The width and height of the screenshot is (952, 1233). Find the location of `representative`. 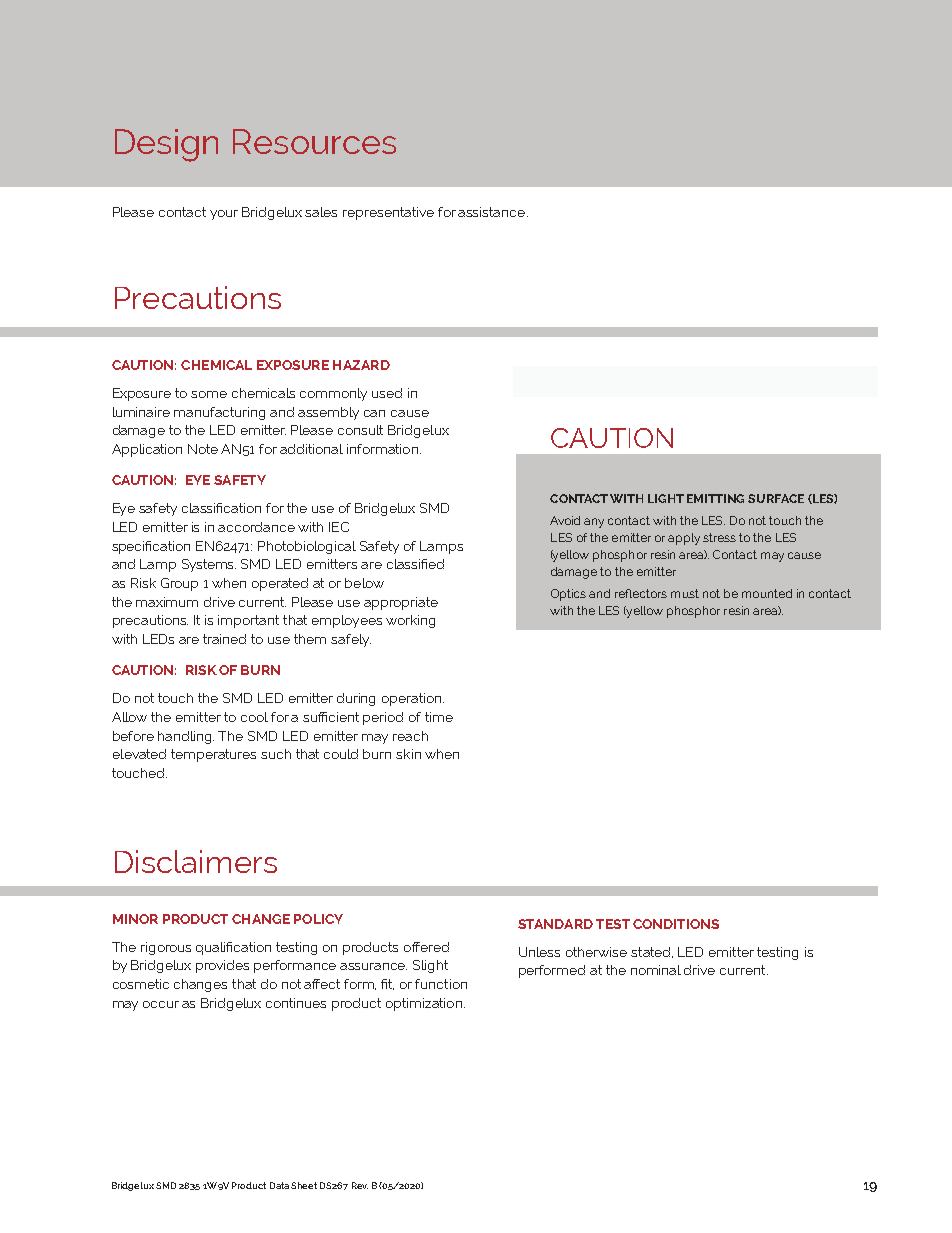

representative is located at coordinates (388, 213).
